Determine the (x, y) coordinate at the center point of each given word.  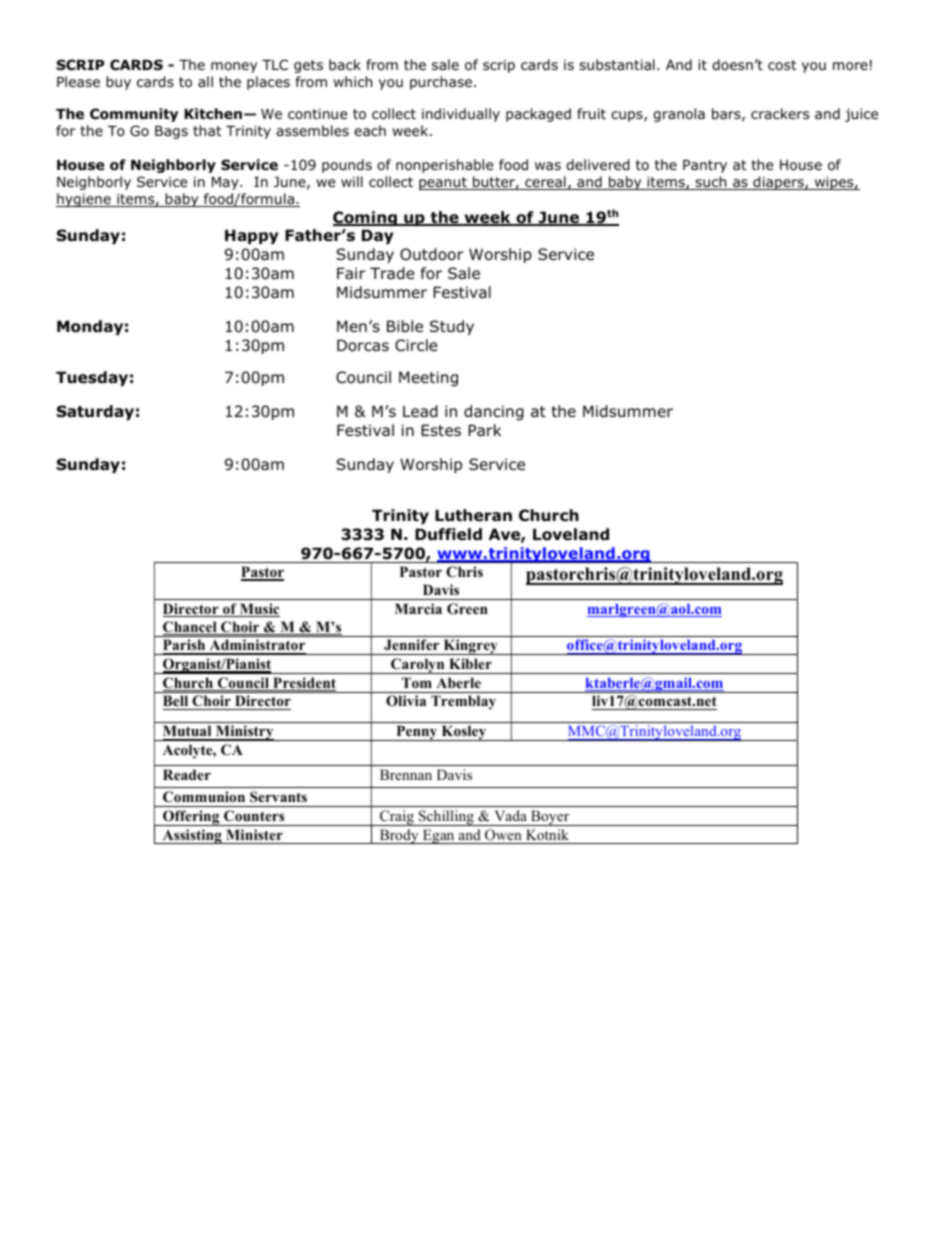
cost (782, 65)
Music (259, 610)
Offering (191, 818)
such (711, 183)
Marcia (418, 608)
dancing (494, 412)
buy (118, 83)
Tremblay (463, 702)
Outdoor (431, 254)
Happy (252, 236)
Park (484, 430)
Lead (420, 411)
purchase (441, 83)
